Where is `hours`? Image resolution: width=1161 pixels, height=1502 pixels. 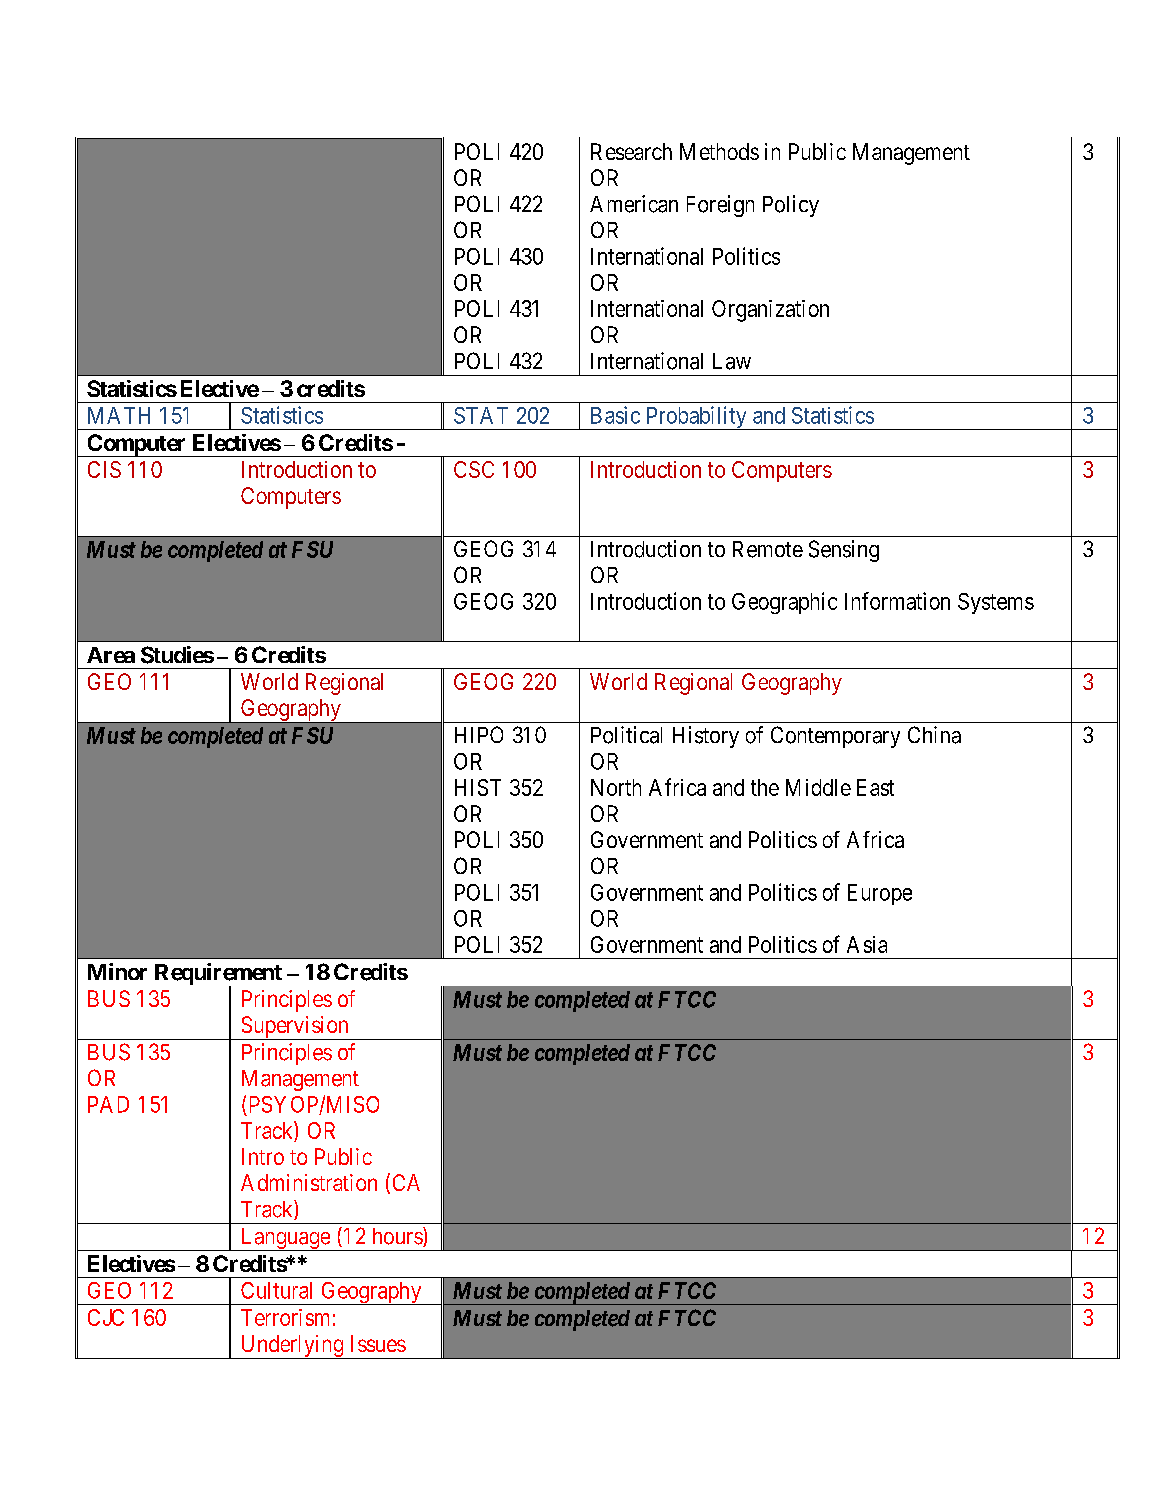
hours is located at coordinates (398, 1237).
